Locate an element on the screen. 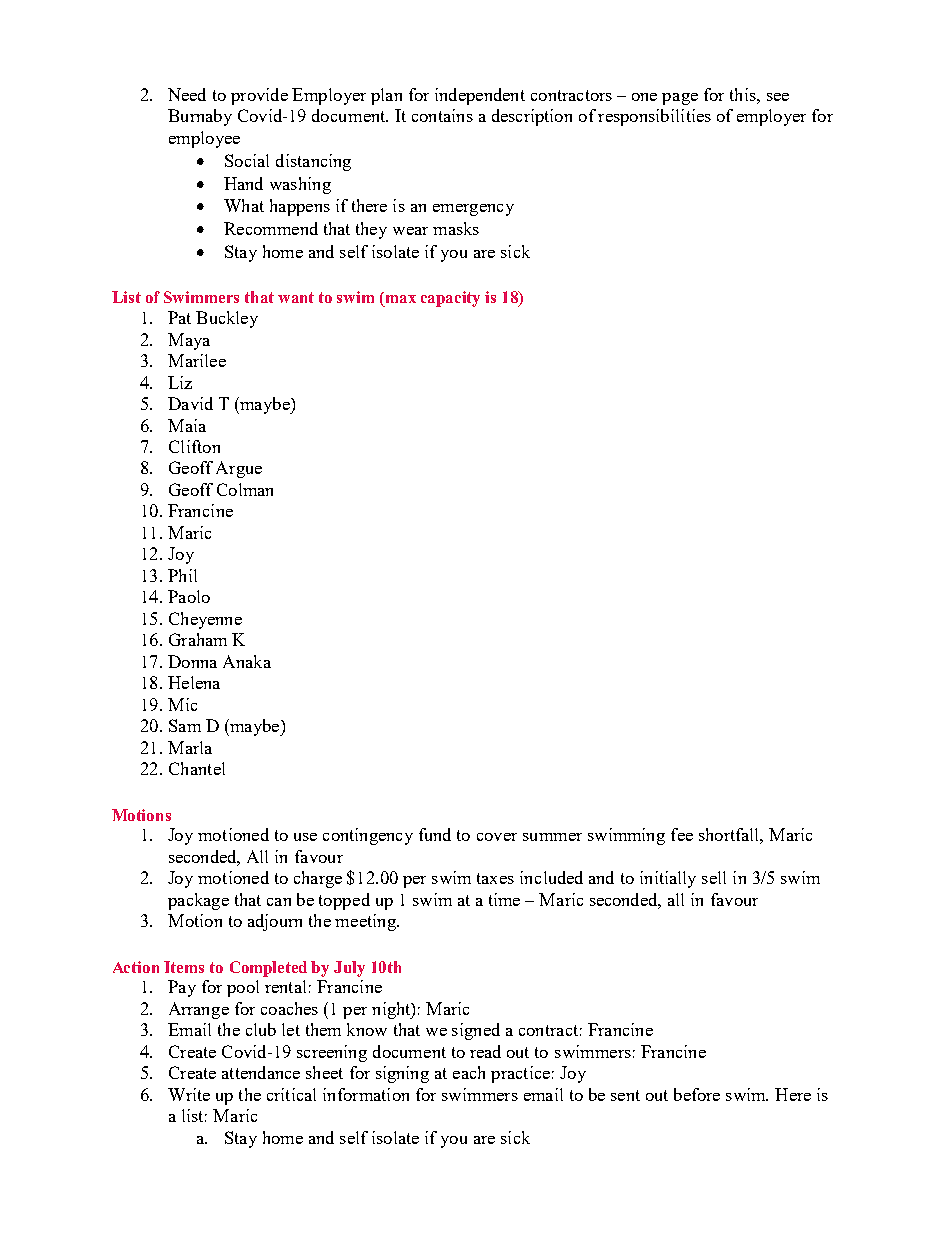  contains is located at coordinates (442, 115).
